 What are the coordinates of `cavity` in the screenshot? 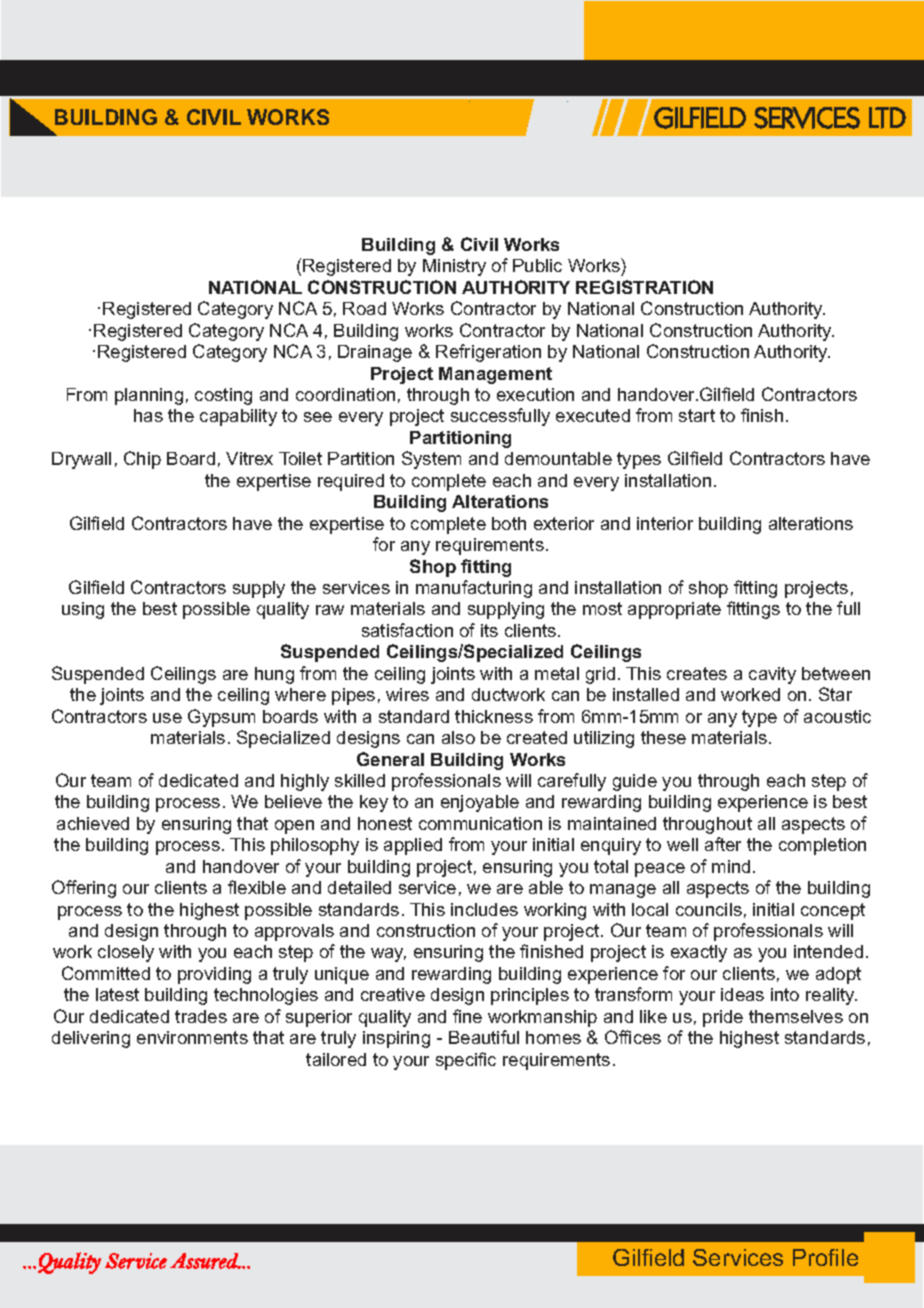 It's located at (772, 675).
